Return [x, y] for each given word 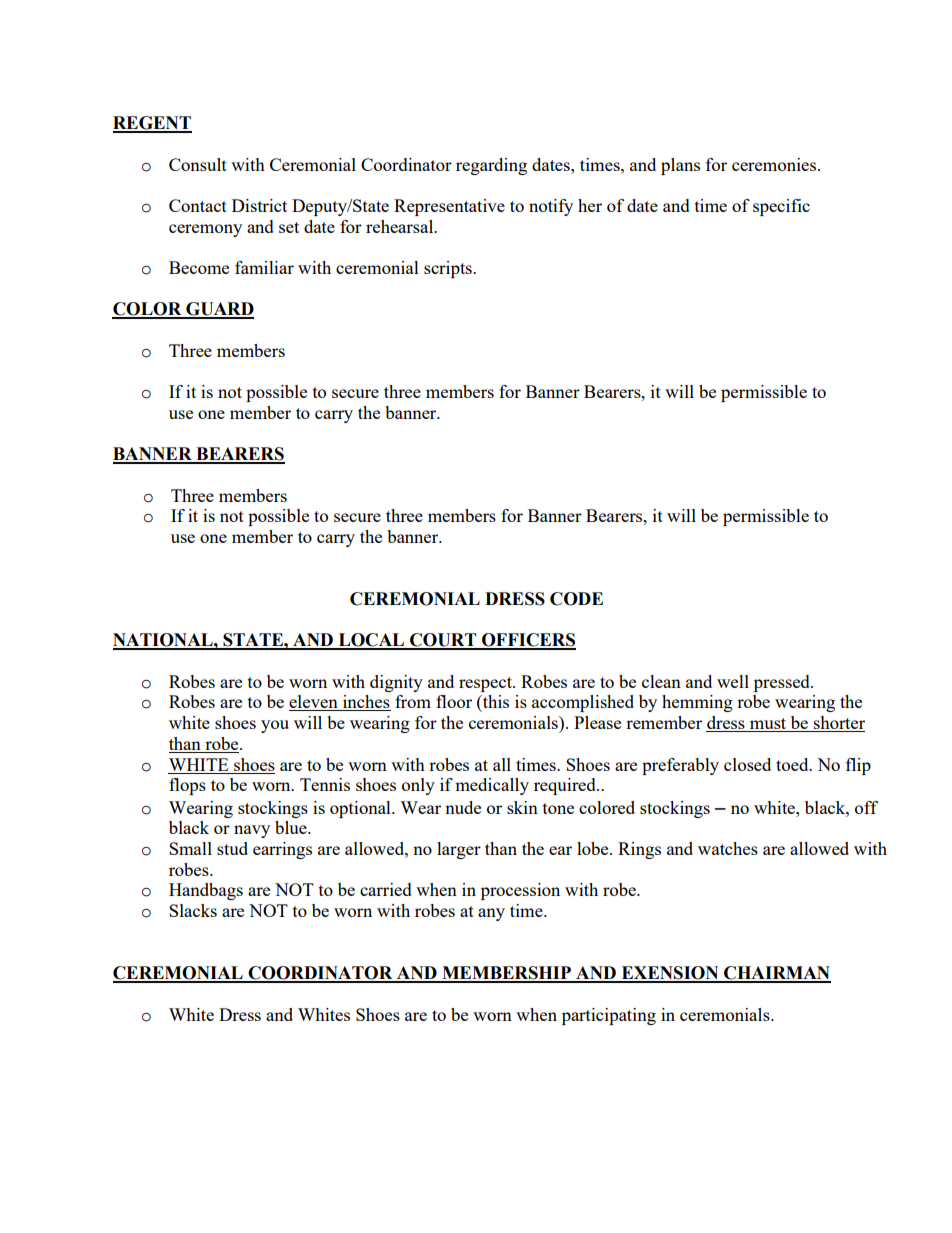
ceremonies [775, 164]
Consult [198, 164]
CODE [576, 599]
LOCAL [371, 641]
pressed [783, 683]
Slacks [193, 910]
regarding [491, 166]
